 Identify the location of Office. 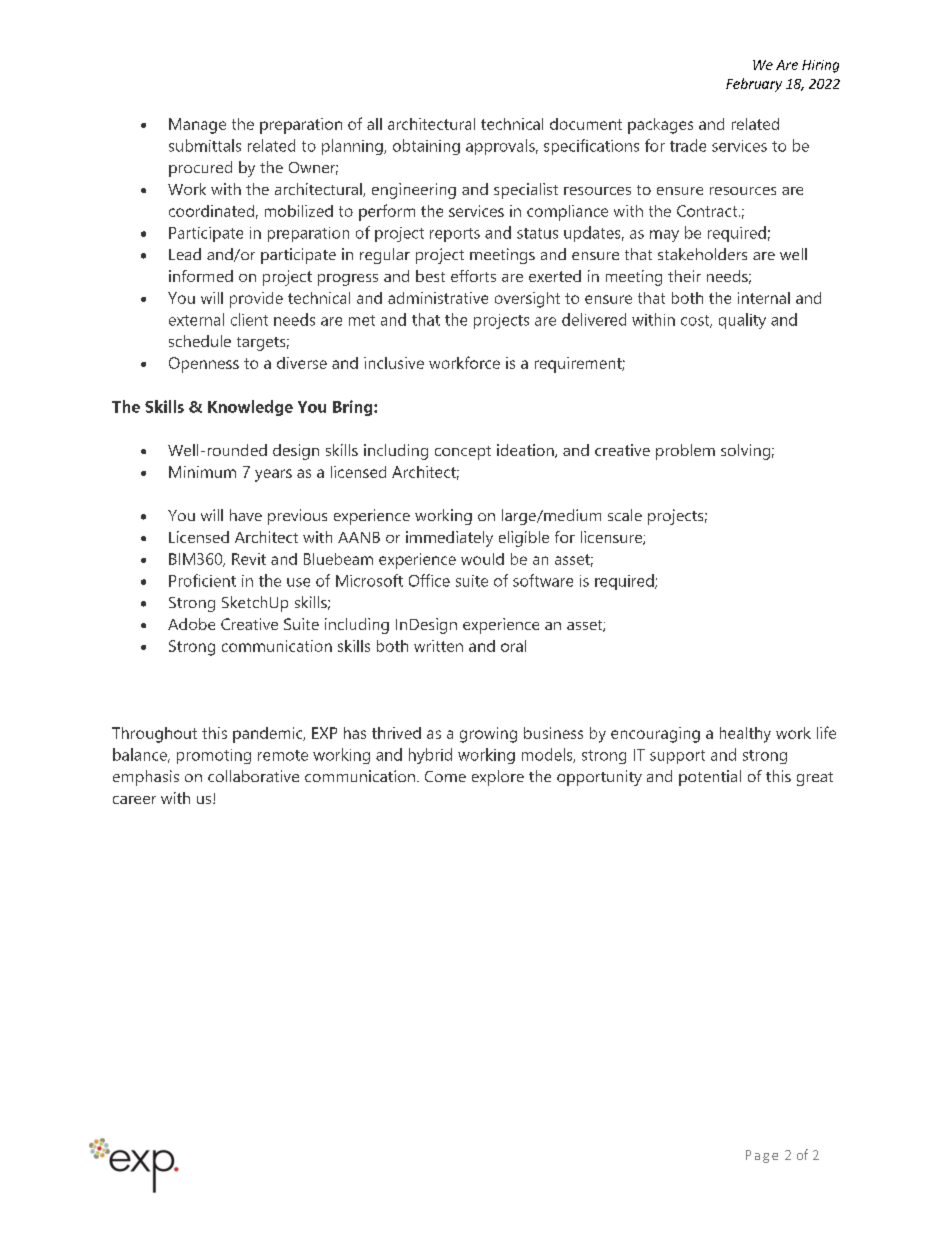
(429, 580).
